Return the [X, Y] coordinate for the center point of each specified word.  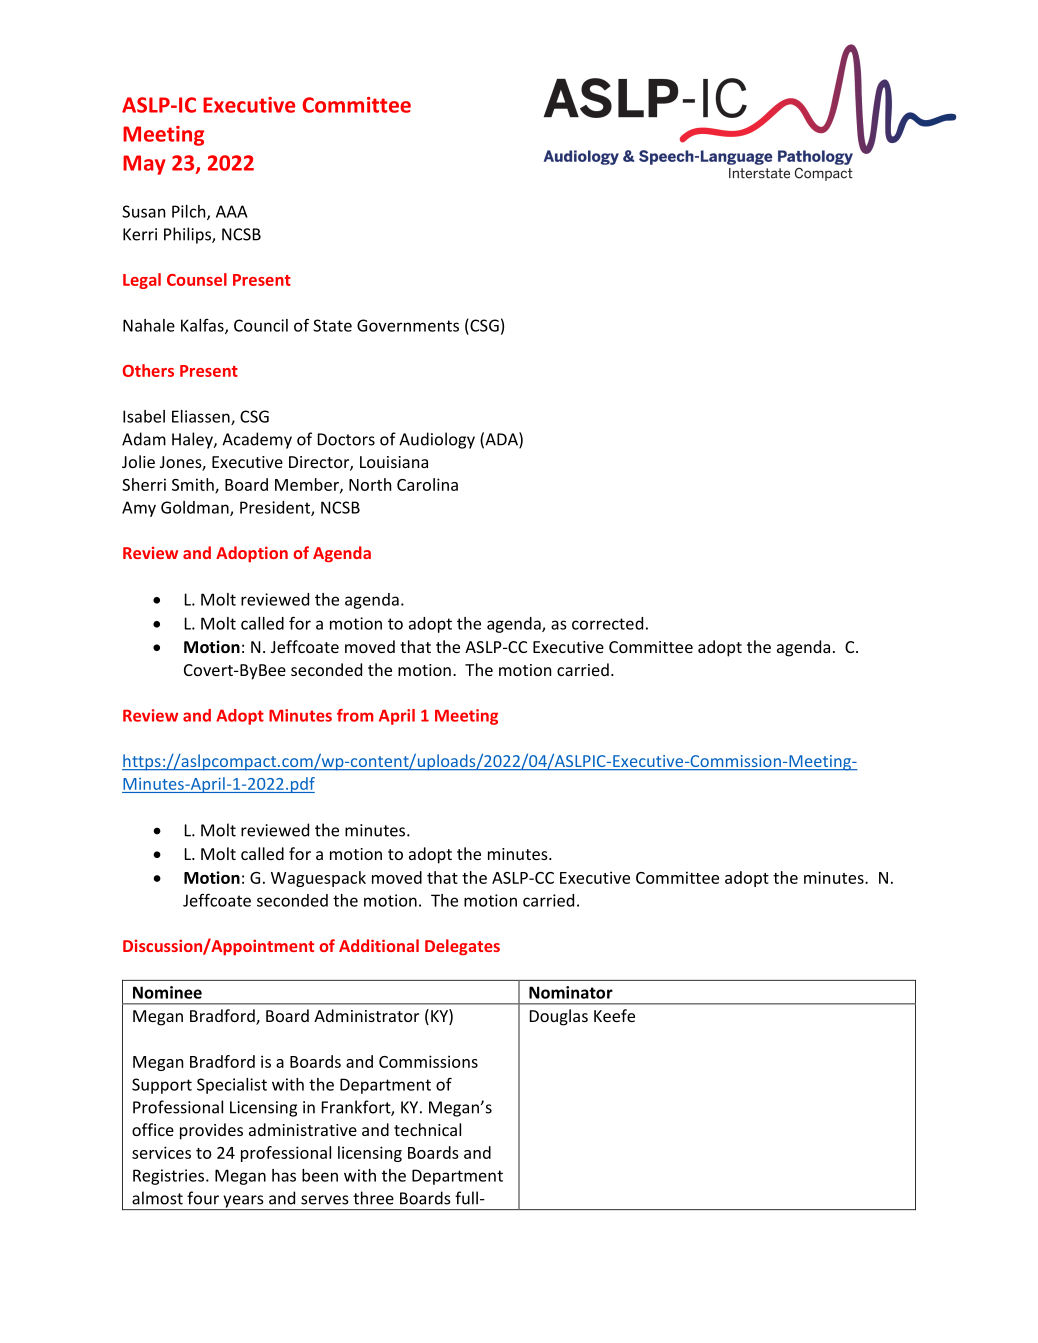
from [355, 715]
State [332, 325]
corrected [607, 623]
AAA [232, 211]
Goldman [196, 508]
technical [427, 1129]
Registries [170, 1177]
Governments [408, 325]
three [373, 1198]
